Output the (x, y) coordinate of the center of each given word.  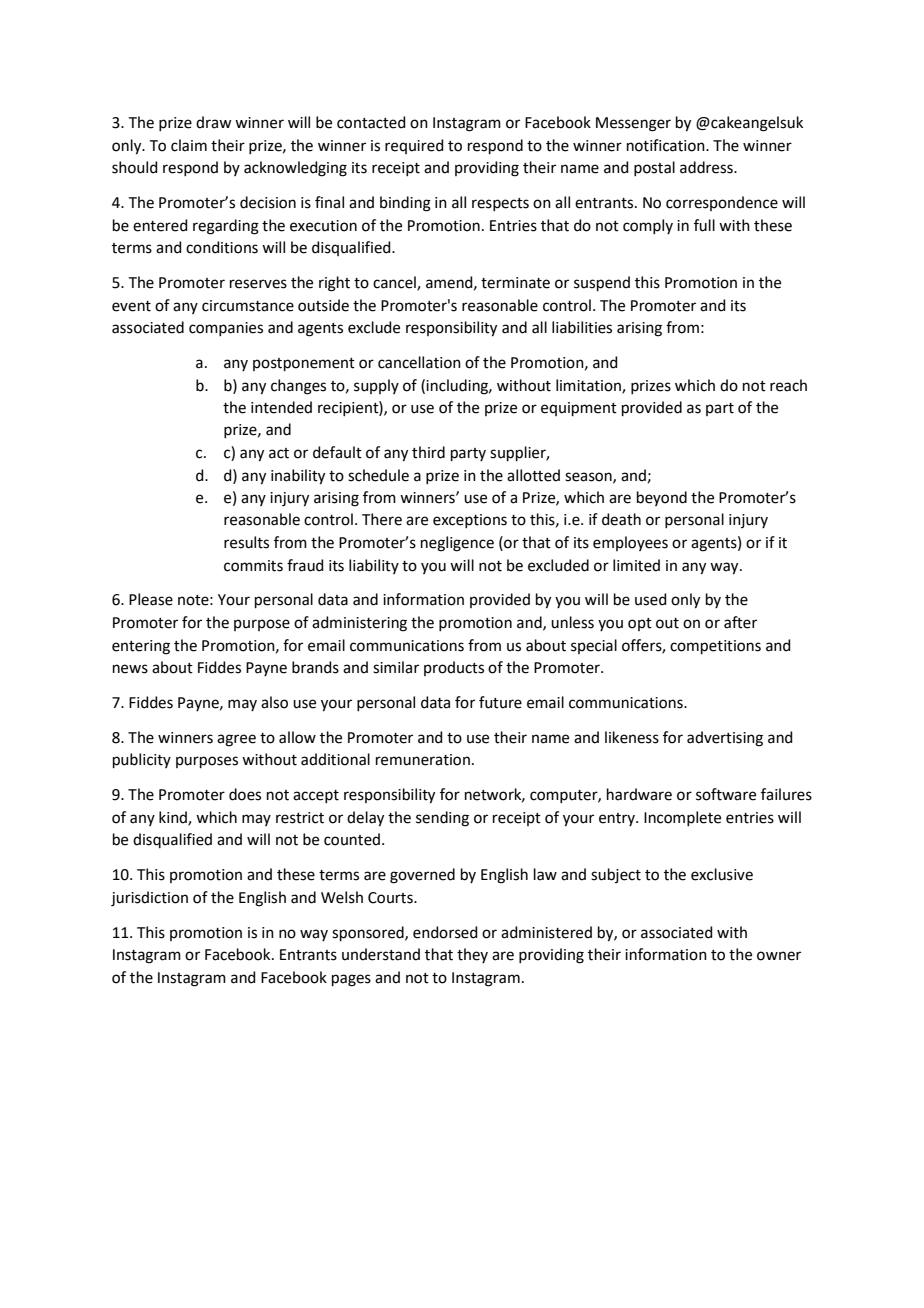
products (454, 668)
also (274, 702)
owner (779, 956)
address (707, 167)
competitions (715, 647)
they (472, 955)
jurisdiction (149, 899)
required (414, 146)
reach (788, 385)
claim (189, 145)
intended (281, 407)
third (428, 452)
